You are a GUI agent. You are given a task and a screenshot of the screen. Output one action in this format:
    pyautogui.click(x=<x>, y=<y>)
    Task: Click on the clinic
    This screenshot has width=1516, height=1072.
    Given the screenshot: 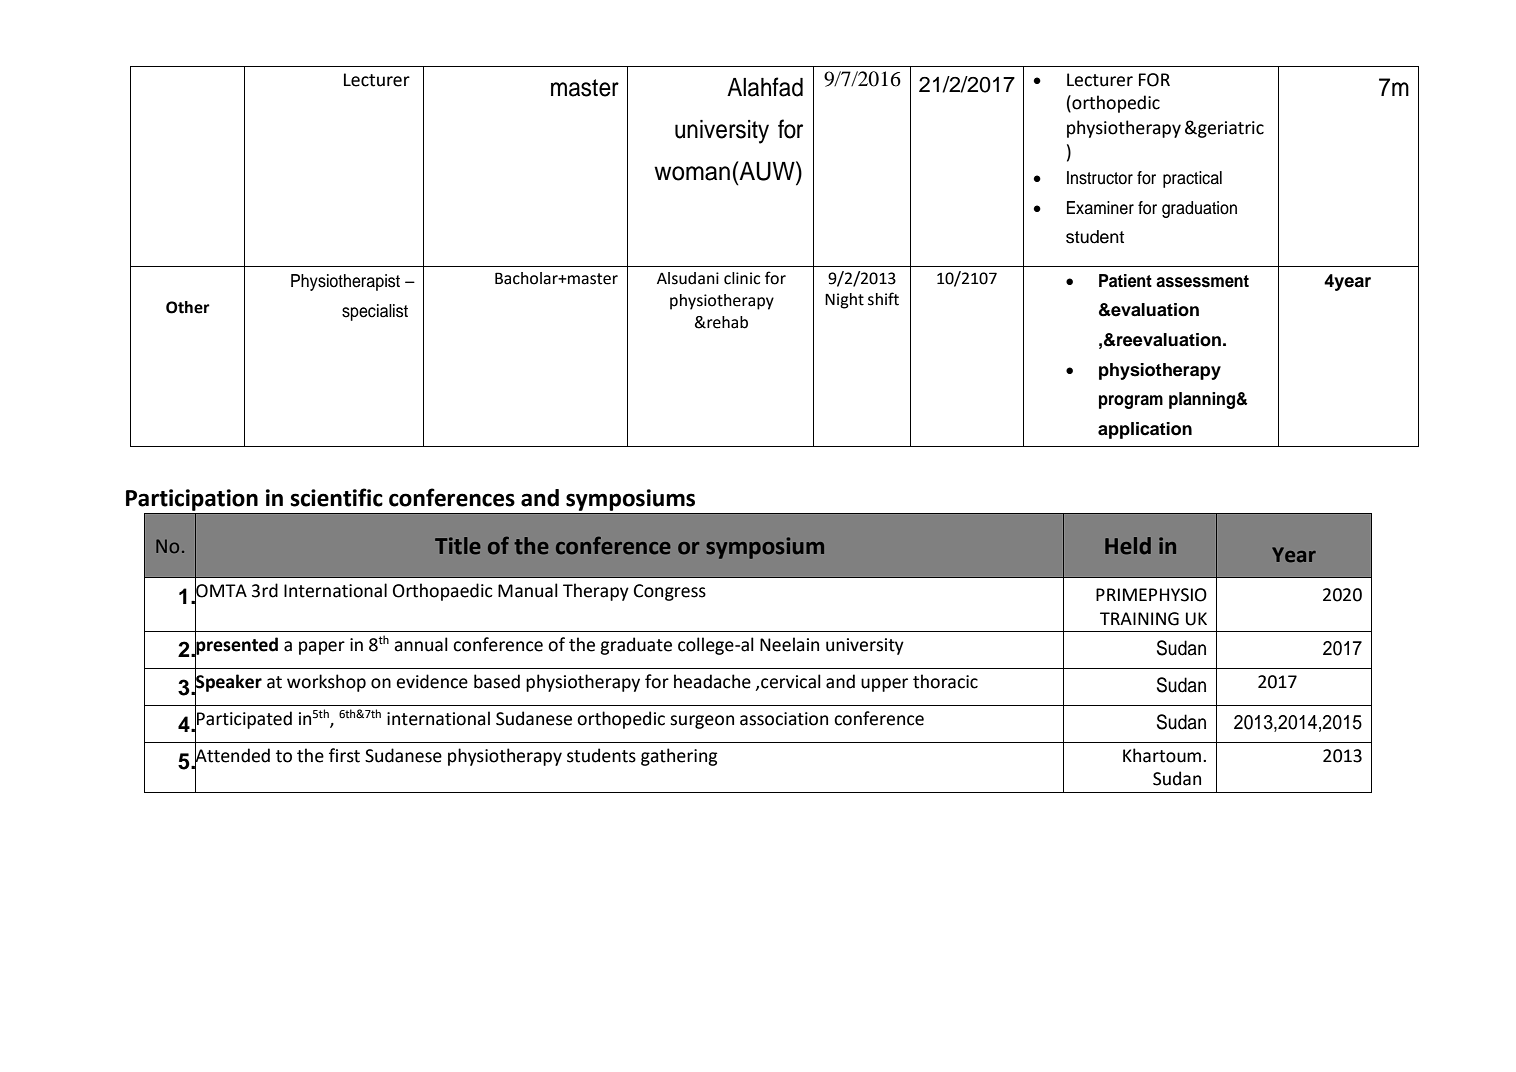 What is the action you would take?
    pyautogui.click(x=742, y=278)
